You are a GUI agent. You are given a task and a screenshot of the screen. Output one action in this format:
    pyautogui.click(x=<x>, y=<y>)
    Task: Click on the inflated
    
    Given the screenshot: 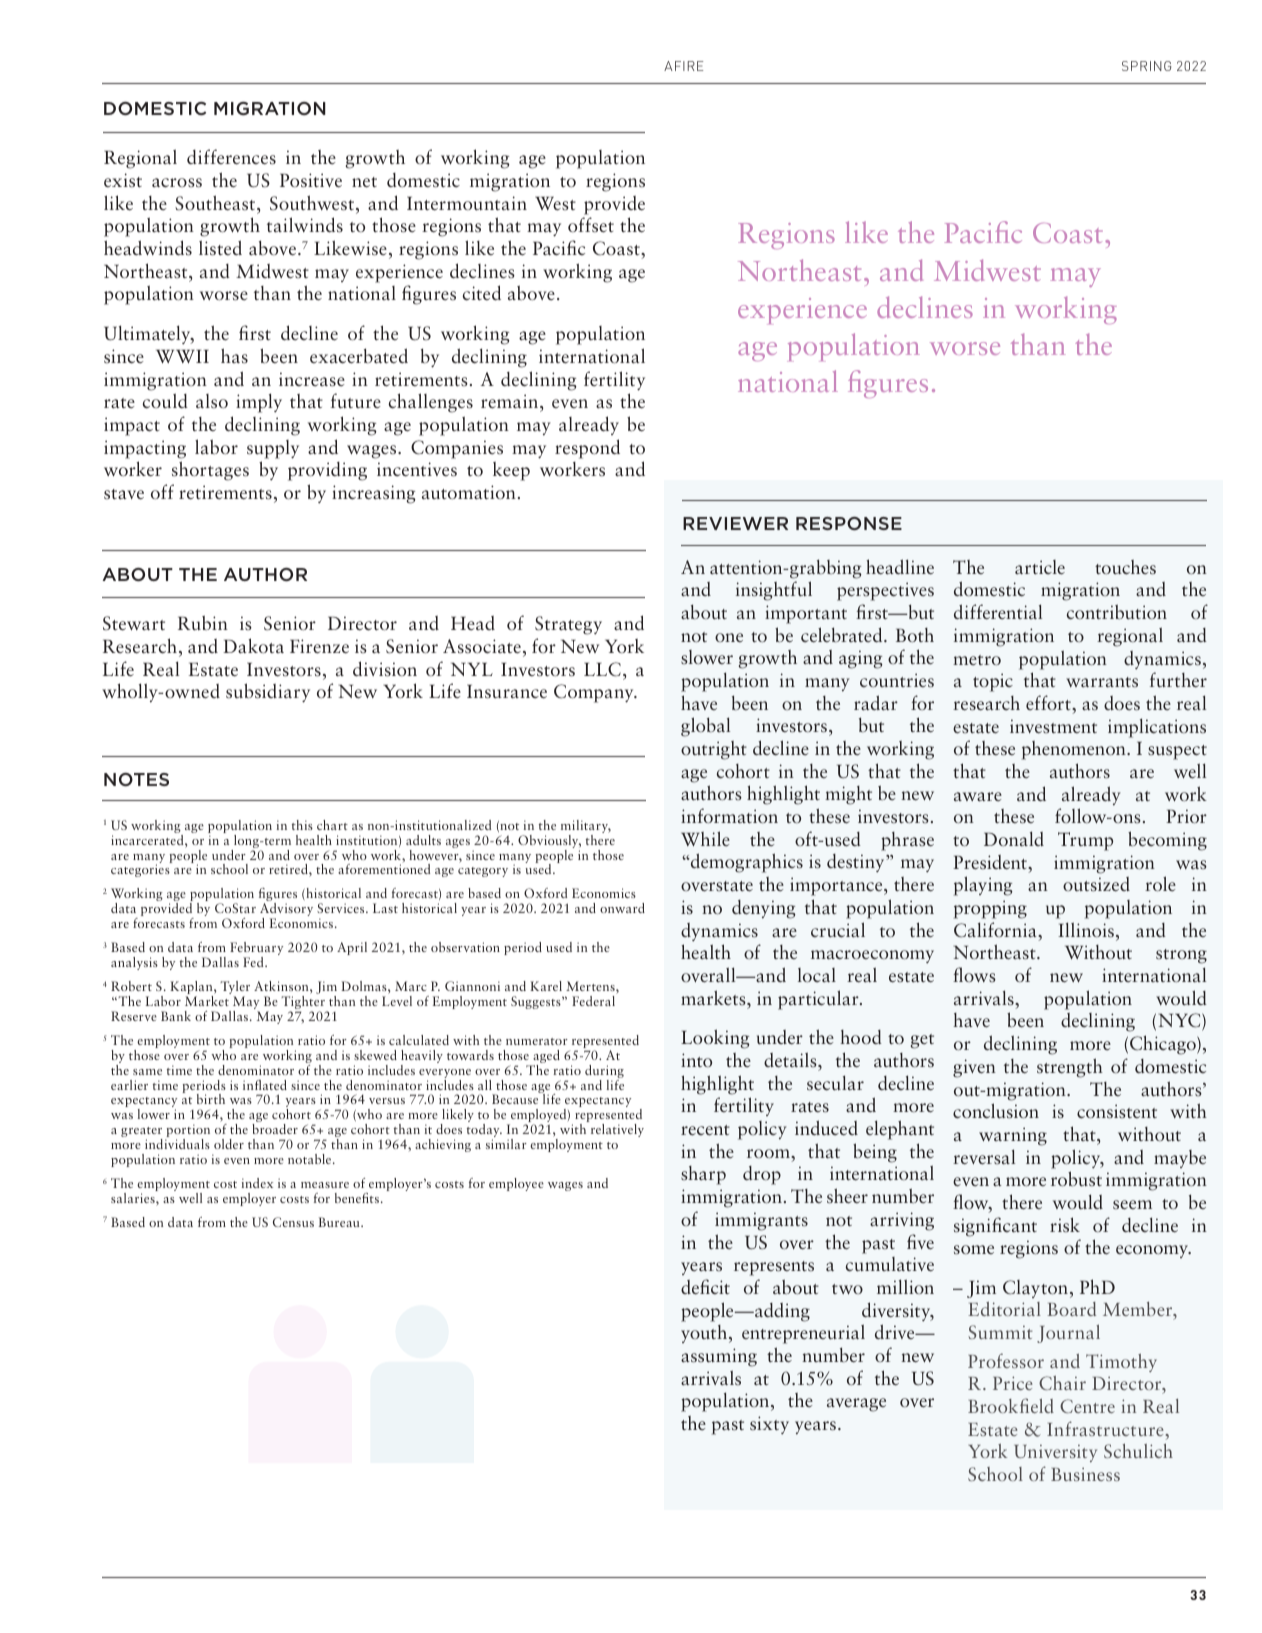 What is the action you would take?
    pyautogui.click(x=265, y=1085)
